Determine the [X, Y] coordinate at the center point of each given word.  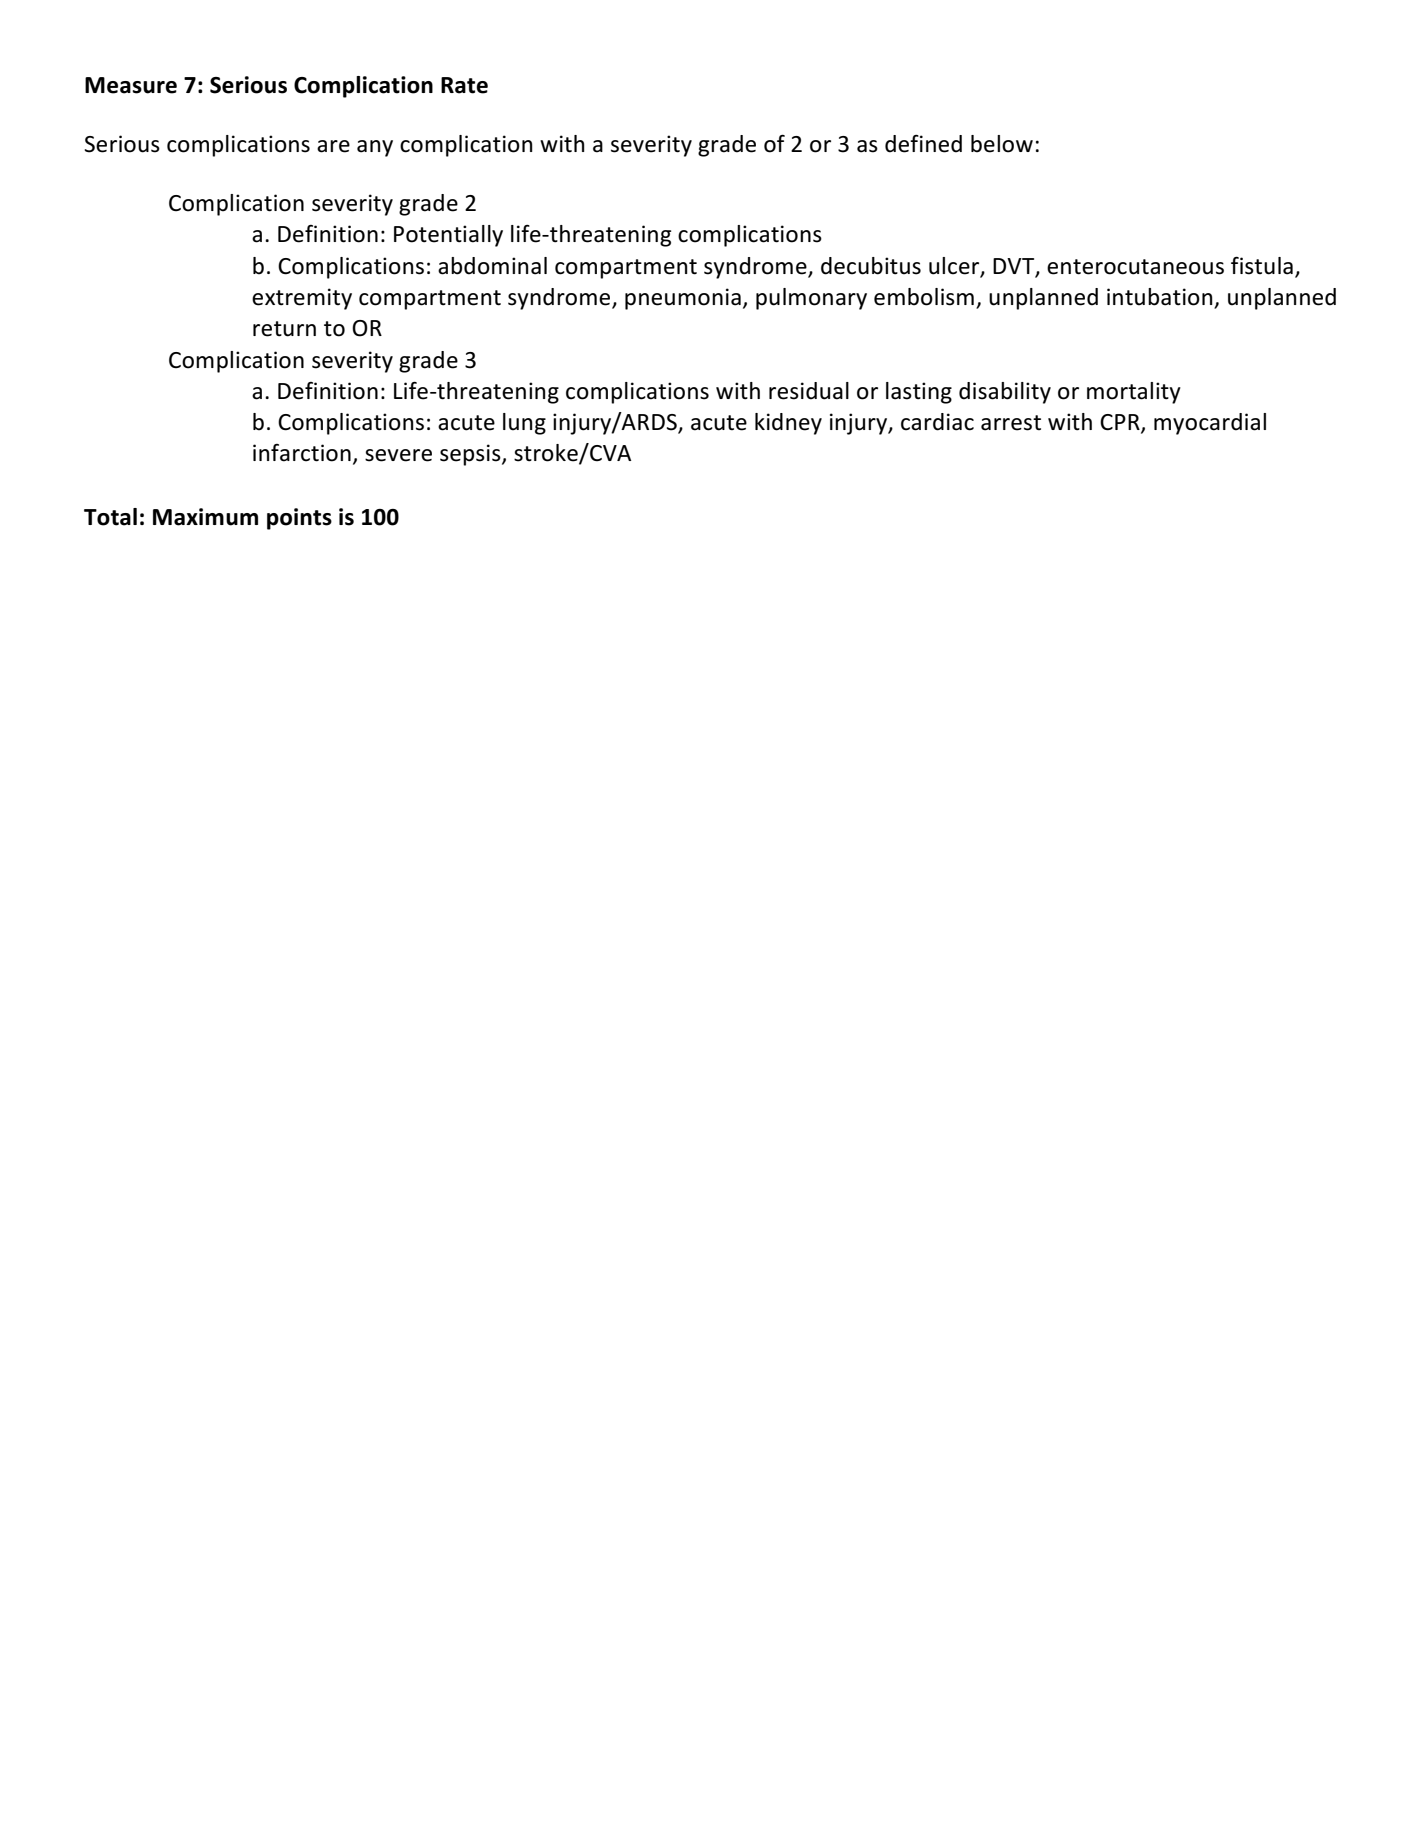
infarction [302, 453]
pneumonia [683, 299]
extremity [302, 299]
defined [923, 144]
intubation [1161, 298]
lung [524, 424]
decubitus [871, 266]
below [1002, 144]
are [333, 146]
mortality [1134, 393]
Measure [131, 85]
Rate [464, 85]
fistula [1262, 265]
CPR [1121, 423]
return [284, 329]
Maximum [205, 517]
